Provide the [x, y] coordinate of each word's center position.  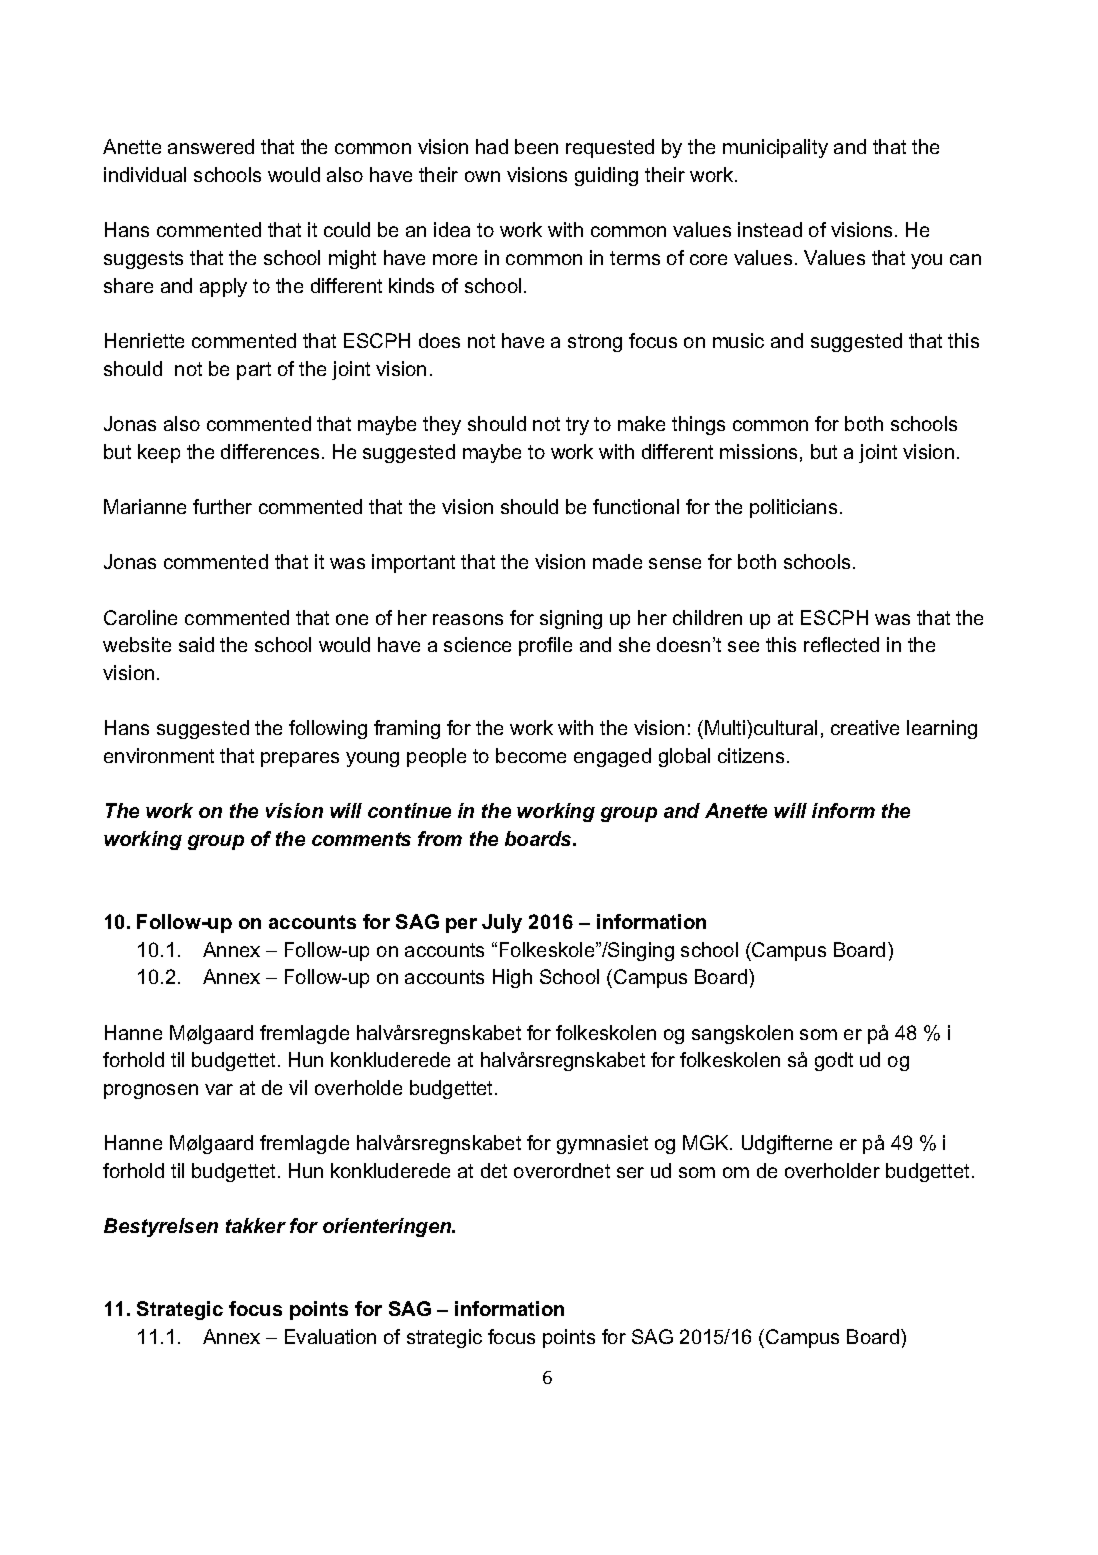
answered [211, 146]
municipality [775, 148]
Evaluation [330, 1336]
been [536, 146]
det [494, 1170]
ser [630, 1172]
